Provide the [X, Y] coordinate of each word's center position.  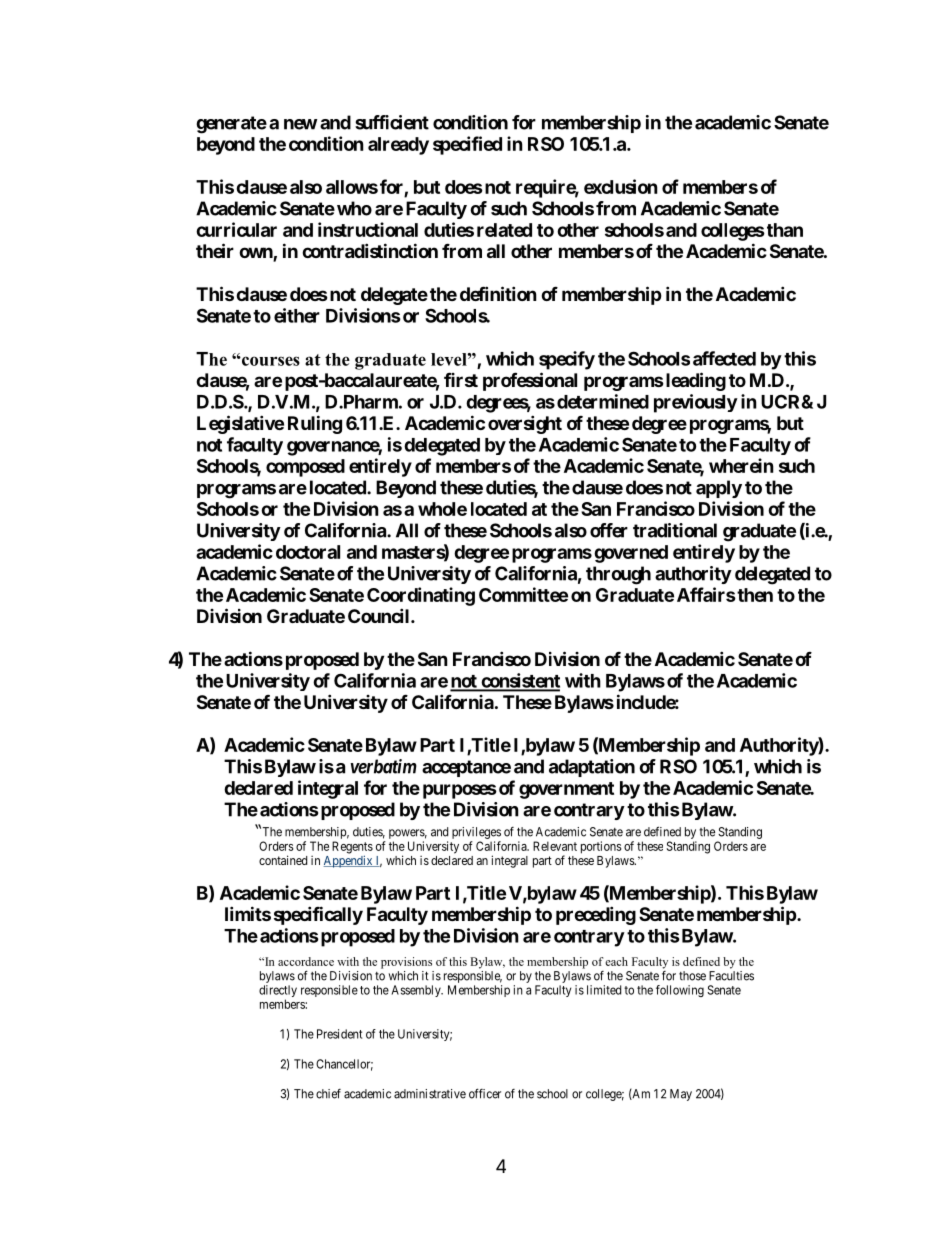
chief [328, 1094]
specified [467, 145]
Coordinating [421, 596]
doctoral [308, 552]
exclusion [621, 186]
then [754, 595]
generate [231, 125]
